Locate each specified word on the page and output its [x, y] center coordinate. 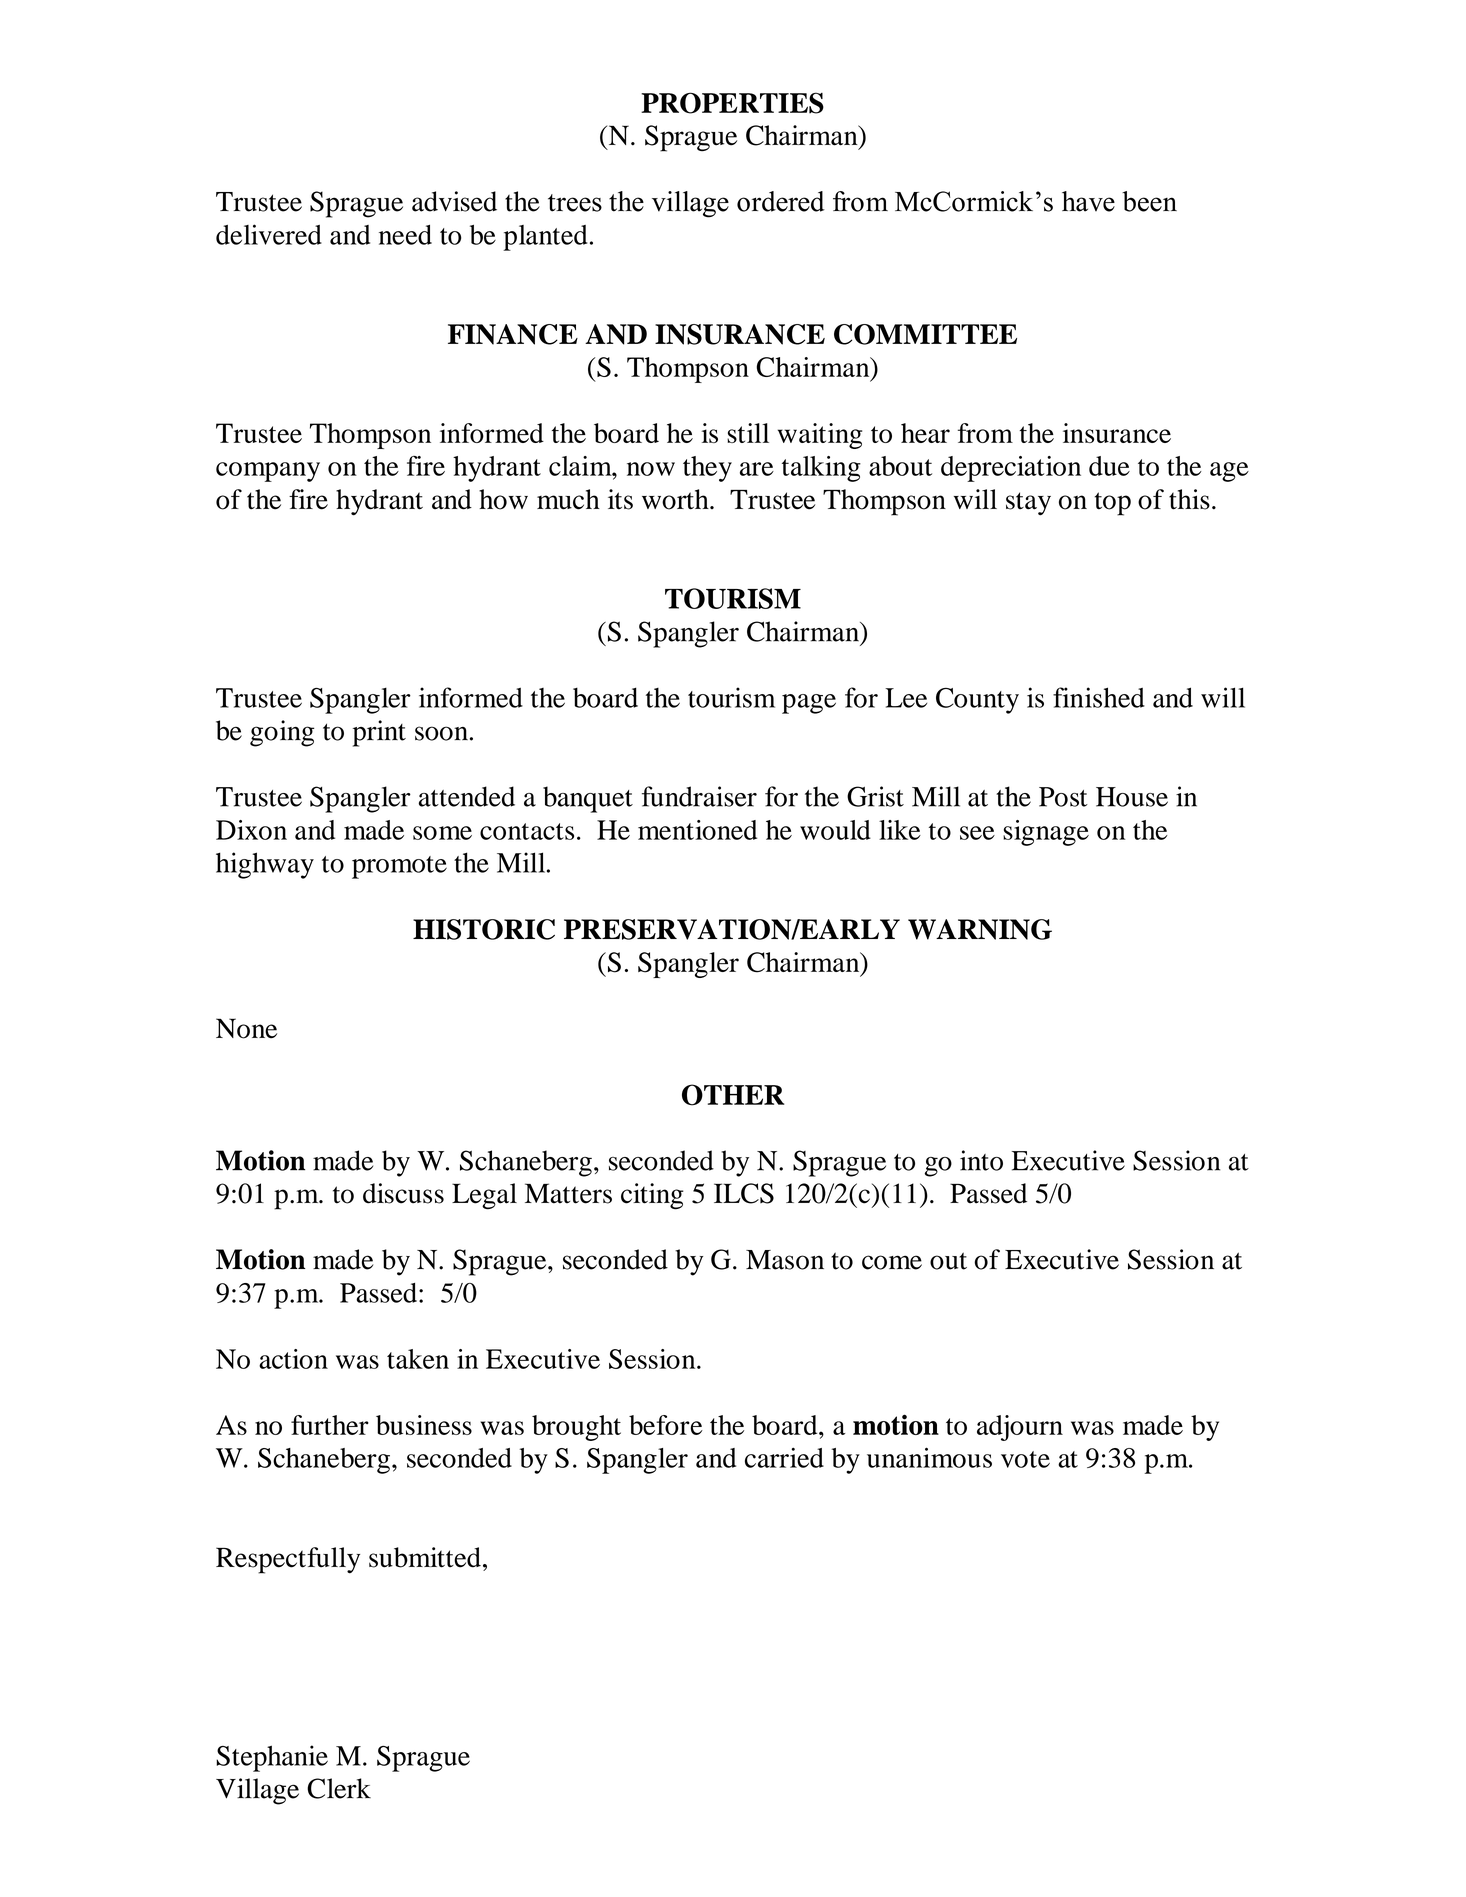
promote [399, 867]
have [1088, 201]
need [405, 235]
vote [1025, 1459]
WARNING [980, 929]
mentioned [697, 830]
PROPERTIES [732, 103]
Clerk [339, 1788]
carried [784, 1458]
